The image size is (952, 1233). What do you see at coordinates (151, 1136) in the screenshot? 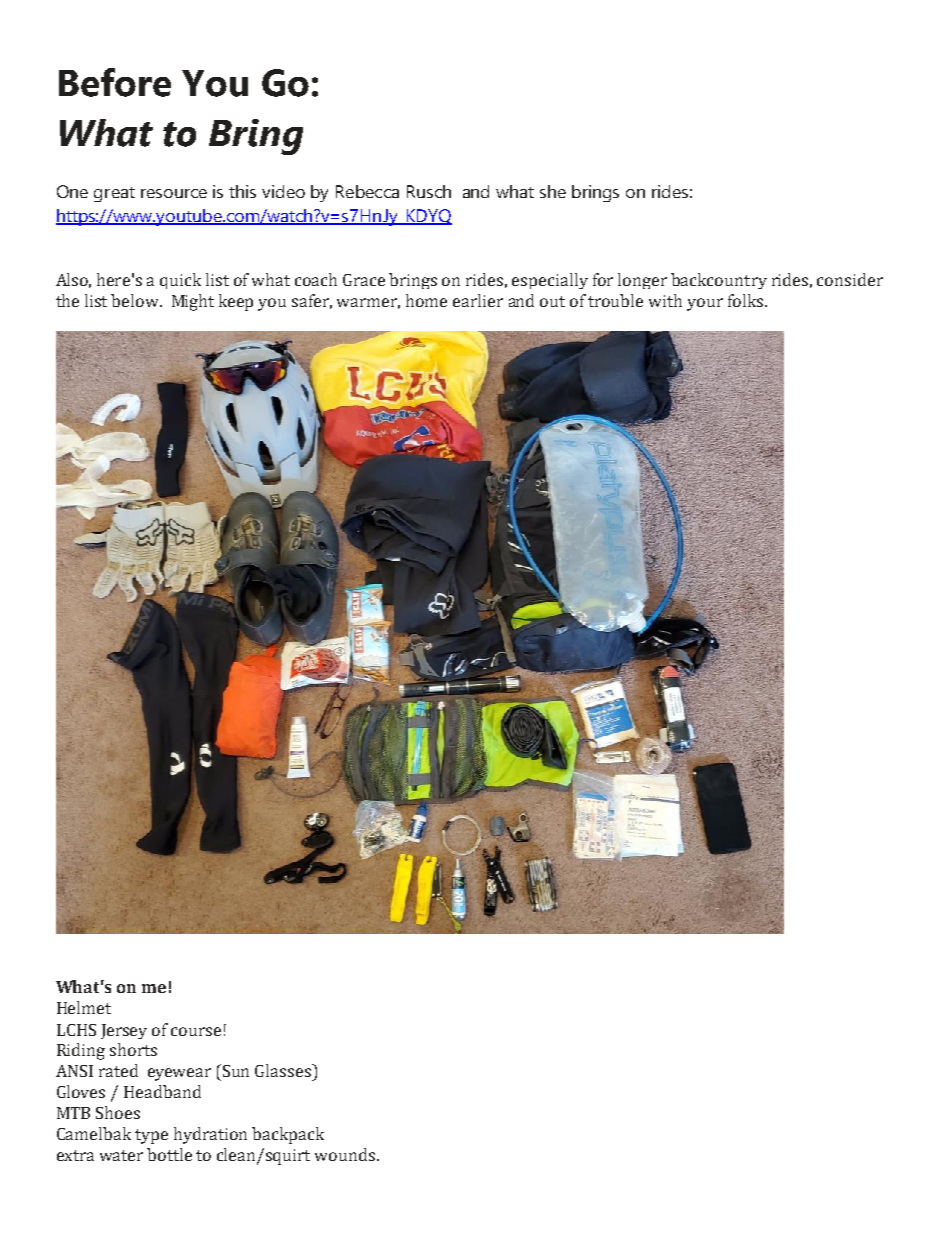
I see `type` at bounding box center [151, 1136].
